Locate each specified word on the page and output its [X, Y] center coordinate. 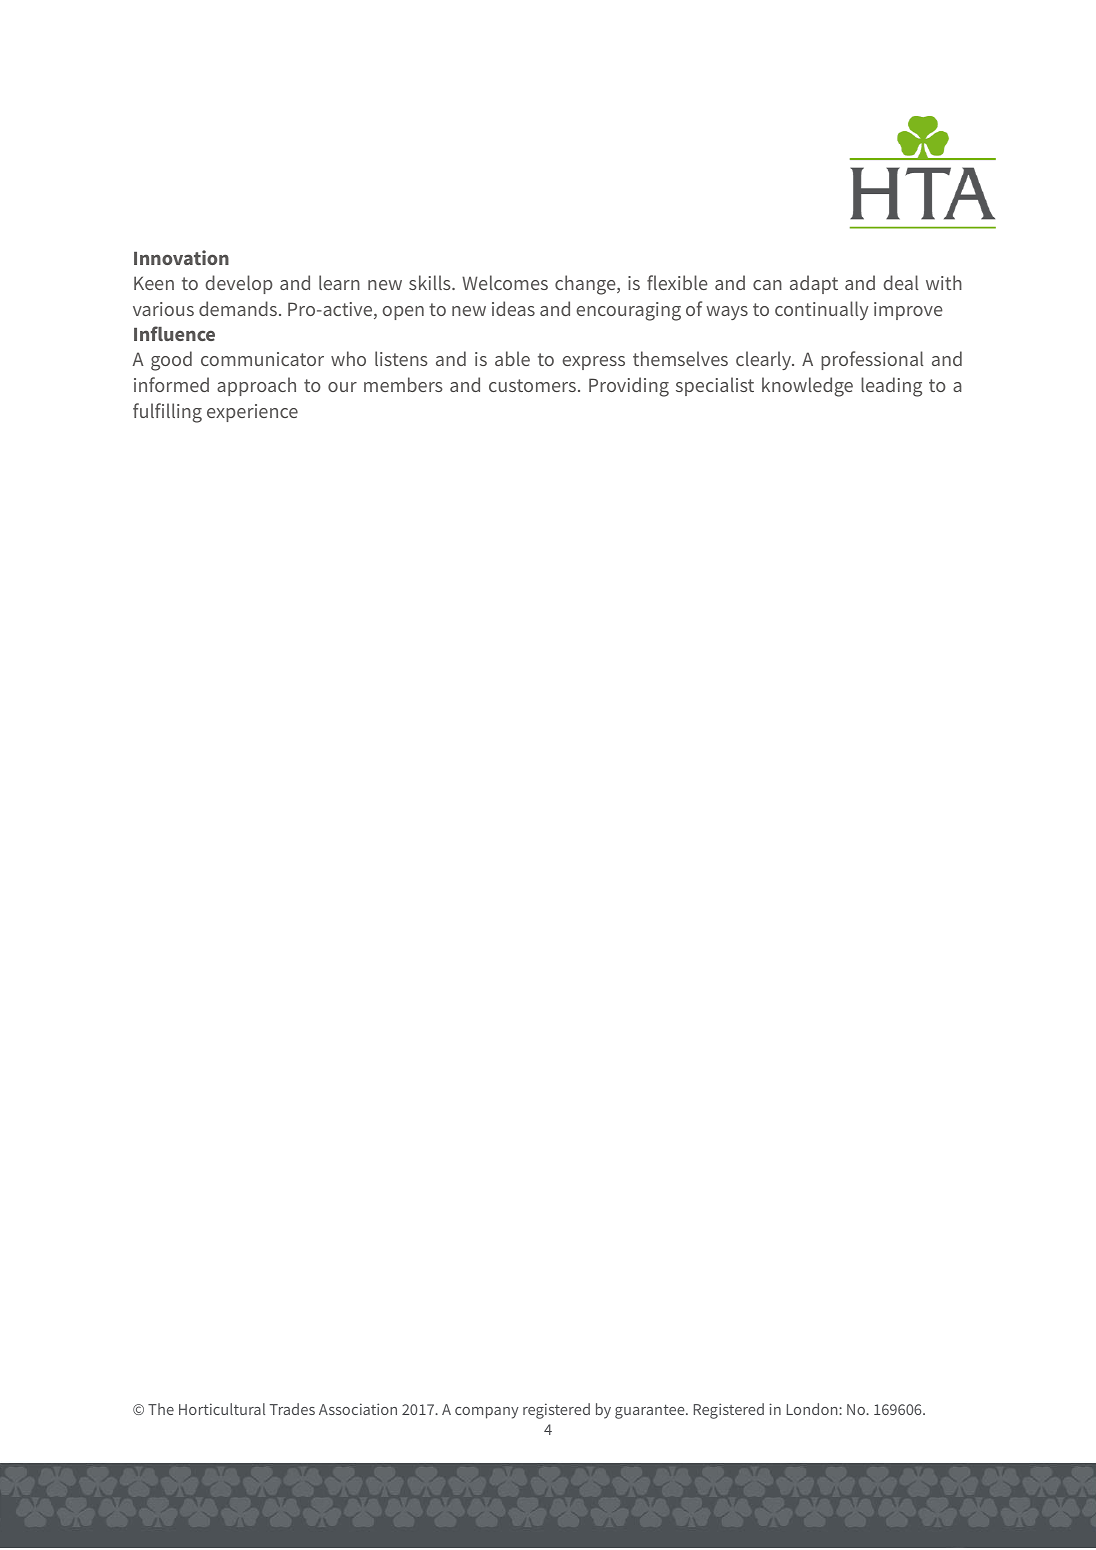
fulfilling [167, 413]
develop [239, 284]
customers [532, 385]
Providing [629, 387]
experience [252, 413]
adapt [814, 284]
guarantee [651, 1411]
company [487, 1413]
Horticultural [222, 1409]
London [813, 1409]
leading [891, 387]
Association [358, 1409]
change [586, 285]
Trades [292, 1409]
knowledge [807, 387]
